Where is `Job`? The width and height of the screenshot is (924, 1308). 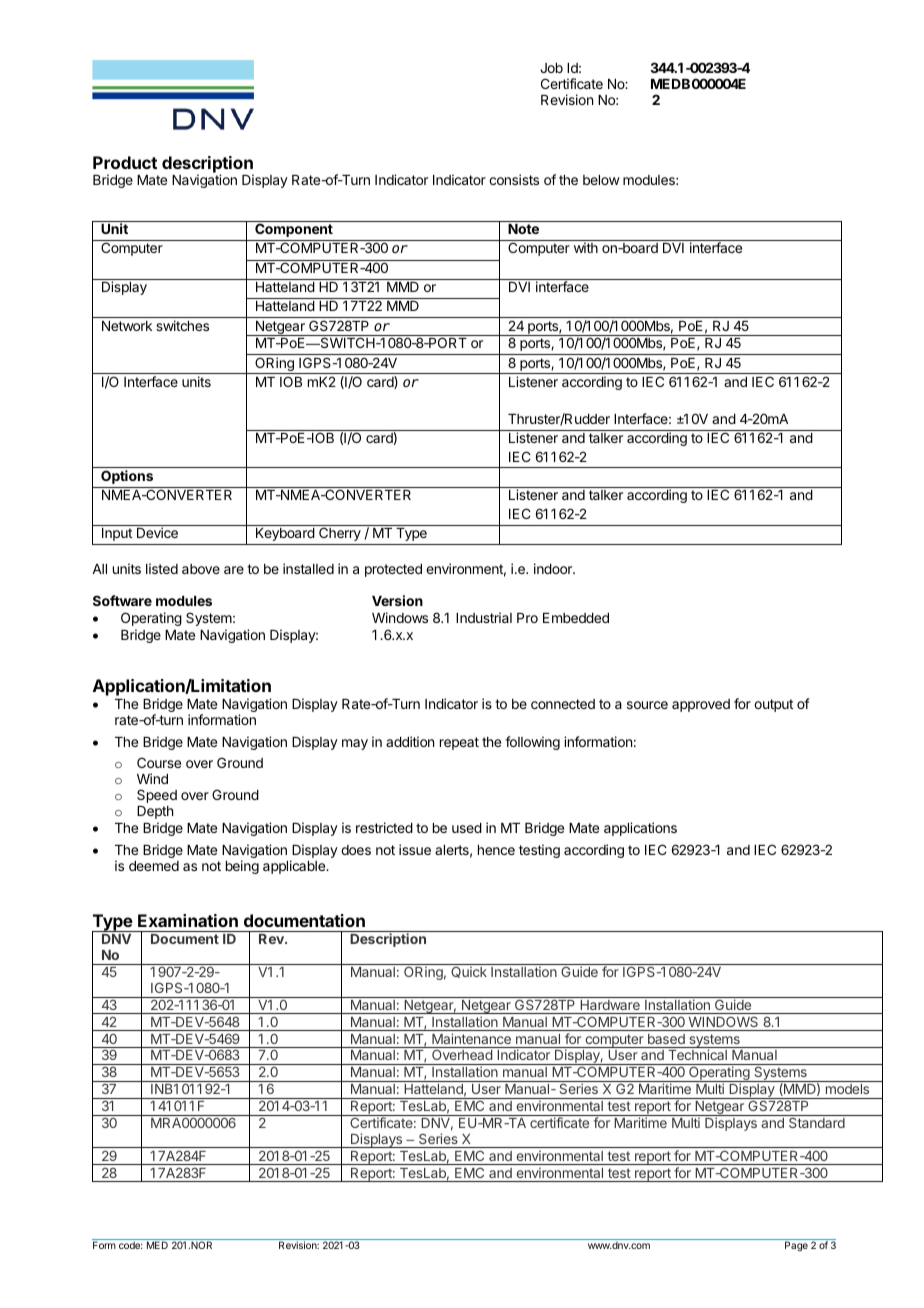
Job is located at coordinates (551, 68).
